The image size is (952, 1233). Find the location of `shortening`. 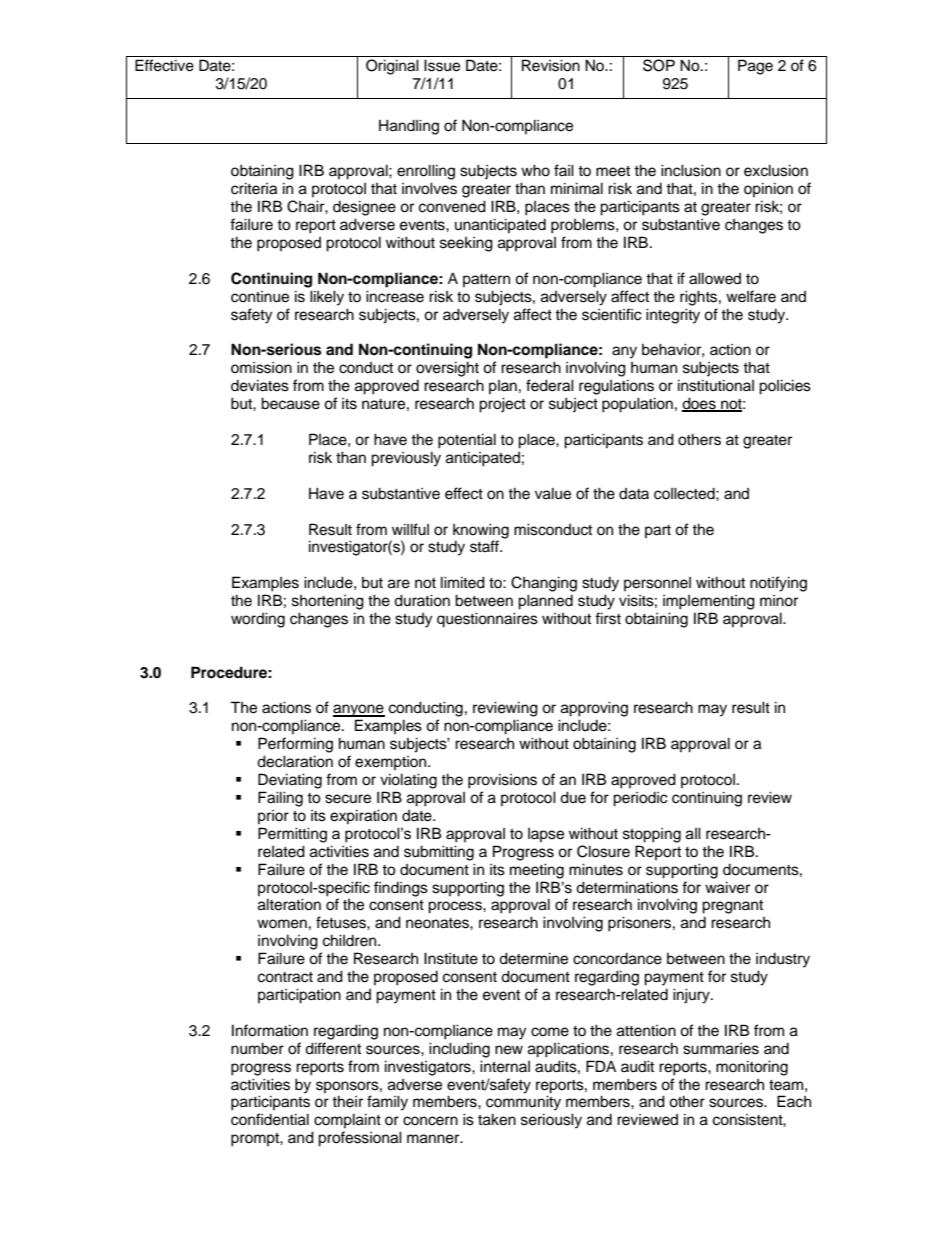

shortening is located at coordinates (328, 602).
